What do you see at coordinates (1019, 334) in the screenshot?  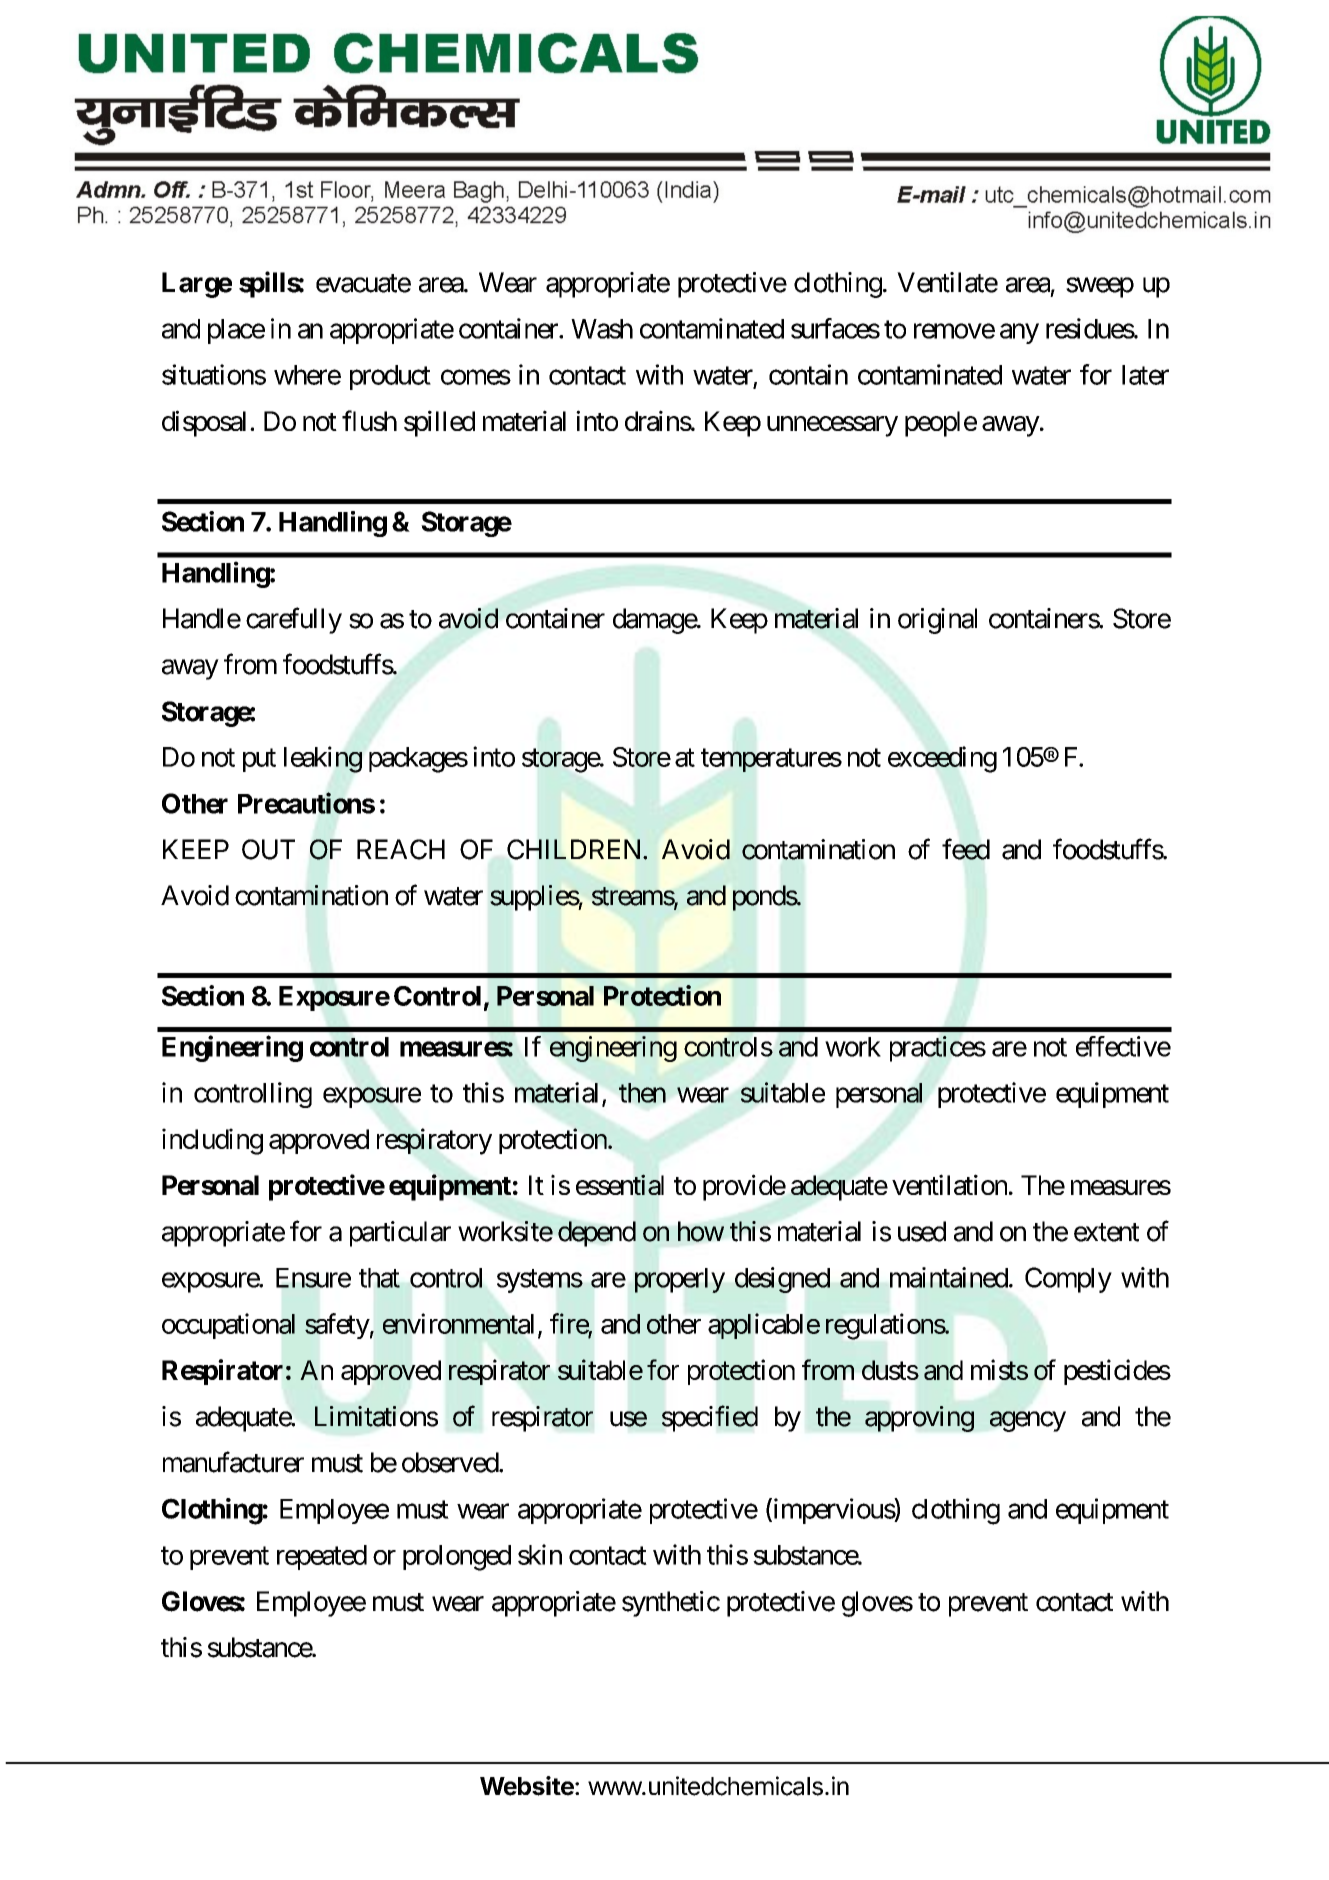 I see `any` at bounding box center [1019, 334].
